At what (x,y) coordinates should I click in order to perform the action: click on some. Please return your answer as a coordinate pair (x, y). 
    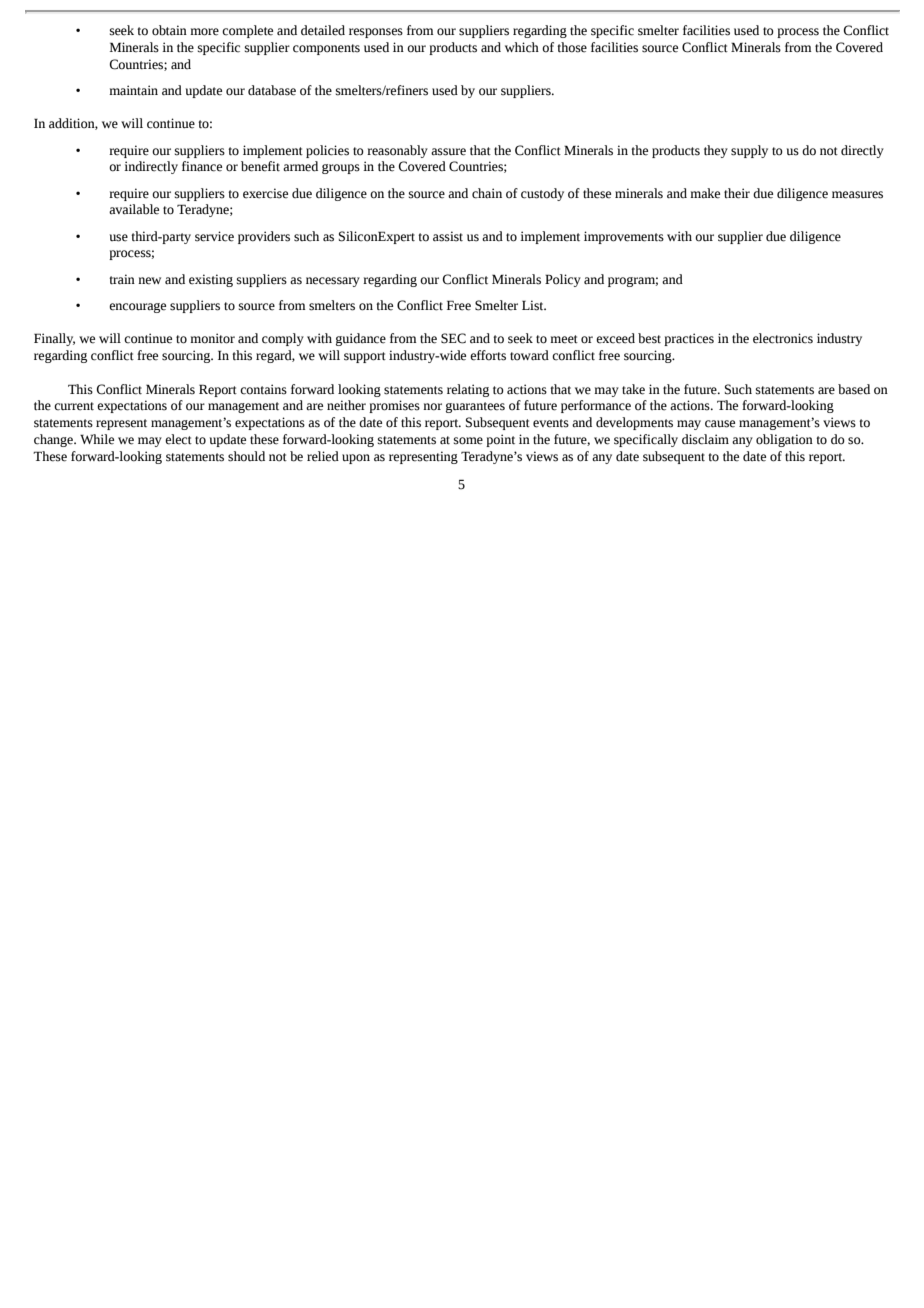
    Looking at the image, I should click on (468, 441).
